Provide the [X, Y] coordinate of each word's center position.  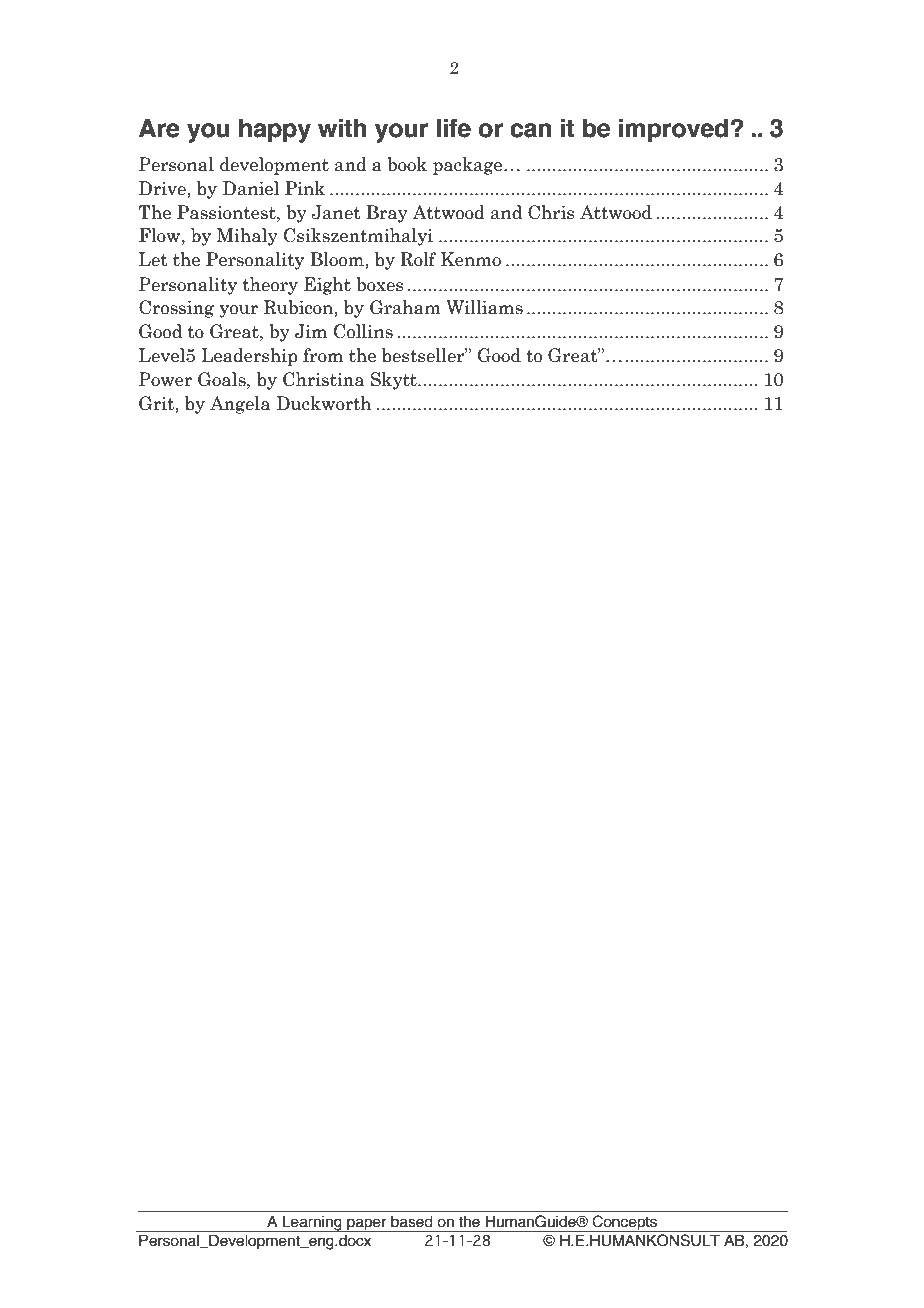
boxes [380, 284]
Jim [311, 331]
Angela [240, 405]
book [407, 164]
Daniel [251, 188]
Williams [484, 307]
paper [367, 1225]
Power [165, 379]
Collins [363, 331]
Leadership [249, 357]
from [323, 355]
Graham [405, 307]
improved [675, 130]
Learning [312, 1223]
